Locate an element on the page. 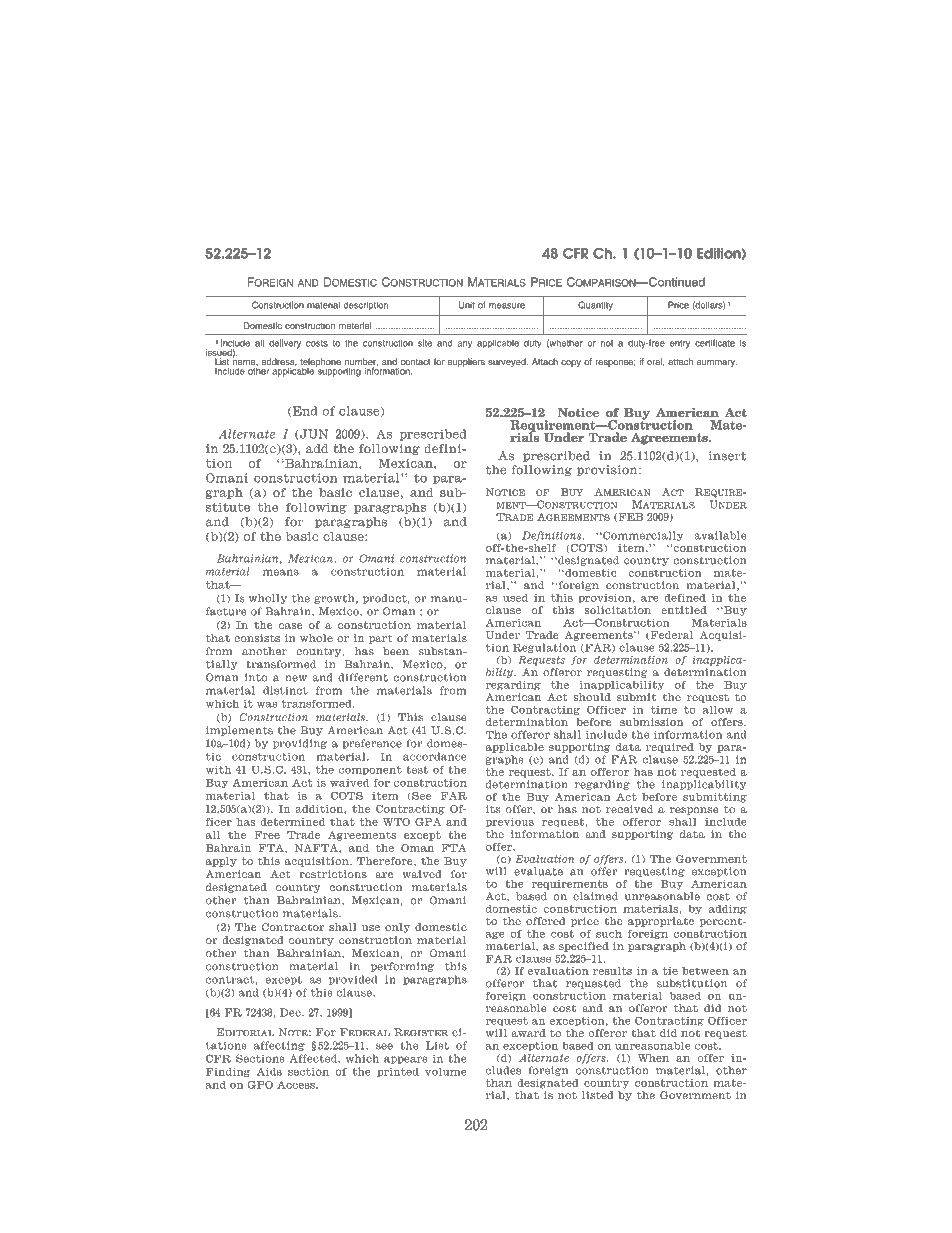  entry is located at coordinates (680, 344).
